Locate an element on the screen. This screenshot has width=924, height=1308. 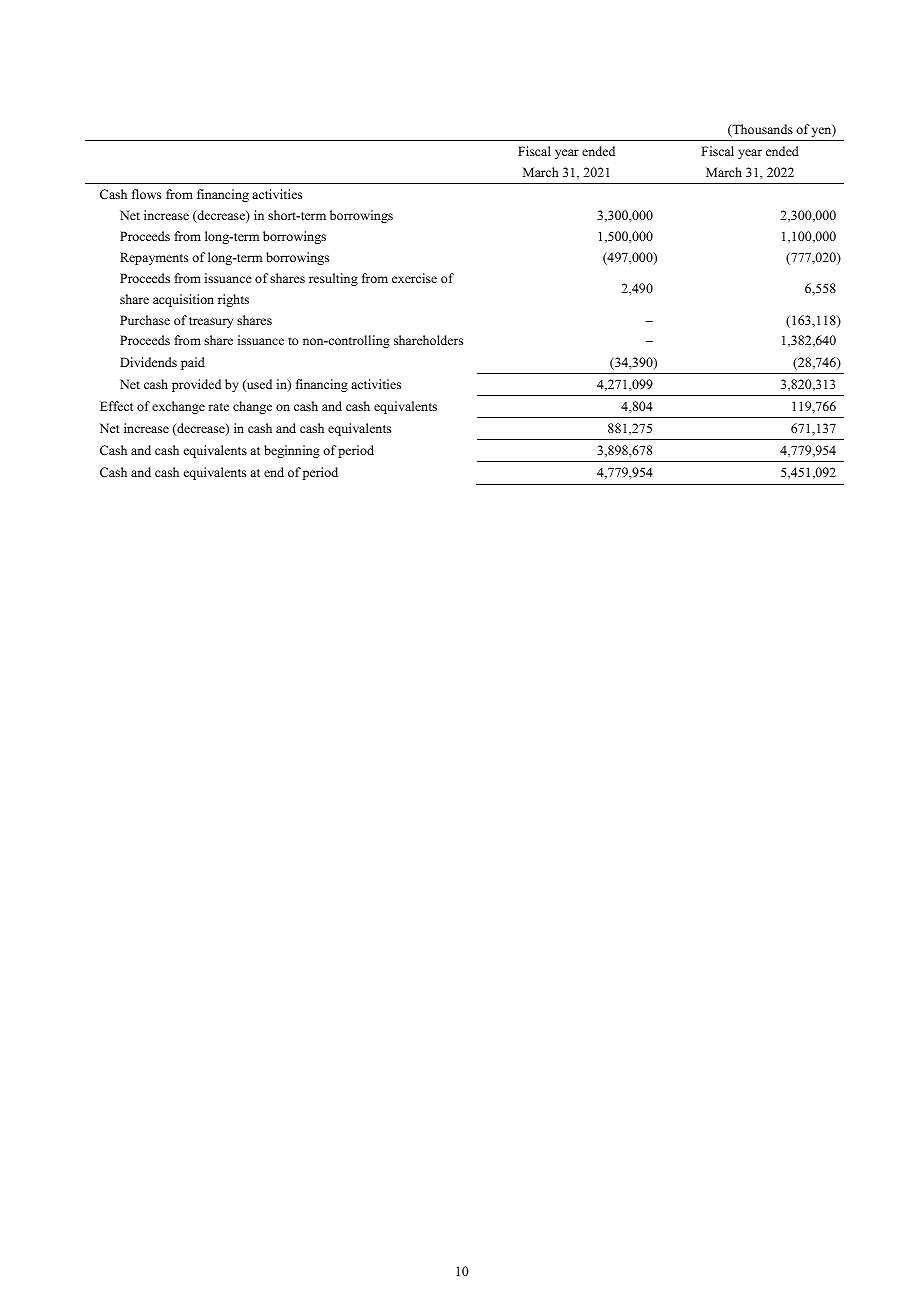
Dividends is located at coordinates (148, 362).
